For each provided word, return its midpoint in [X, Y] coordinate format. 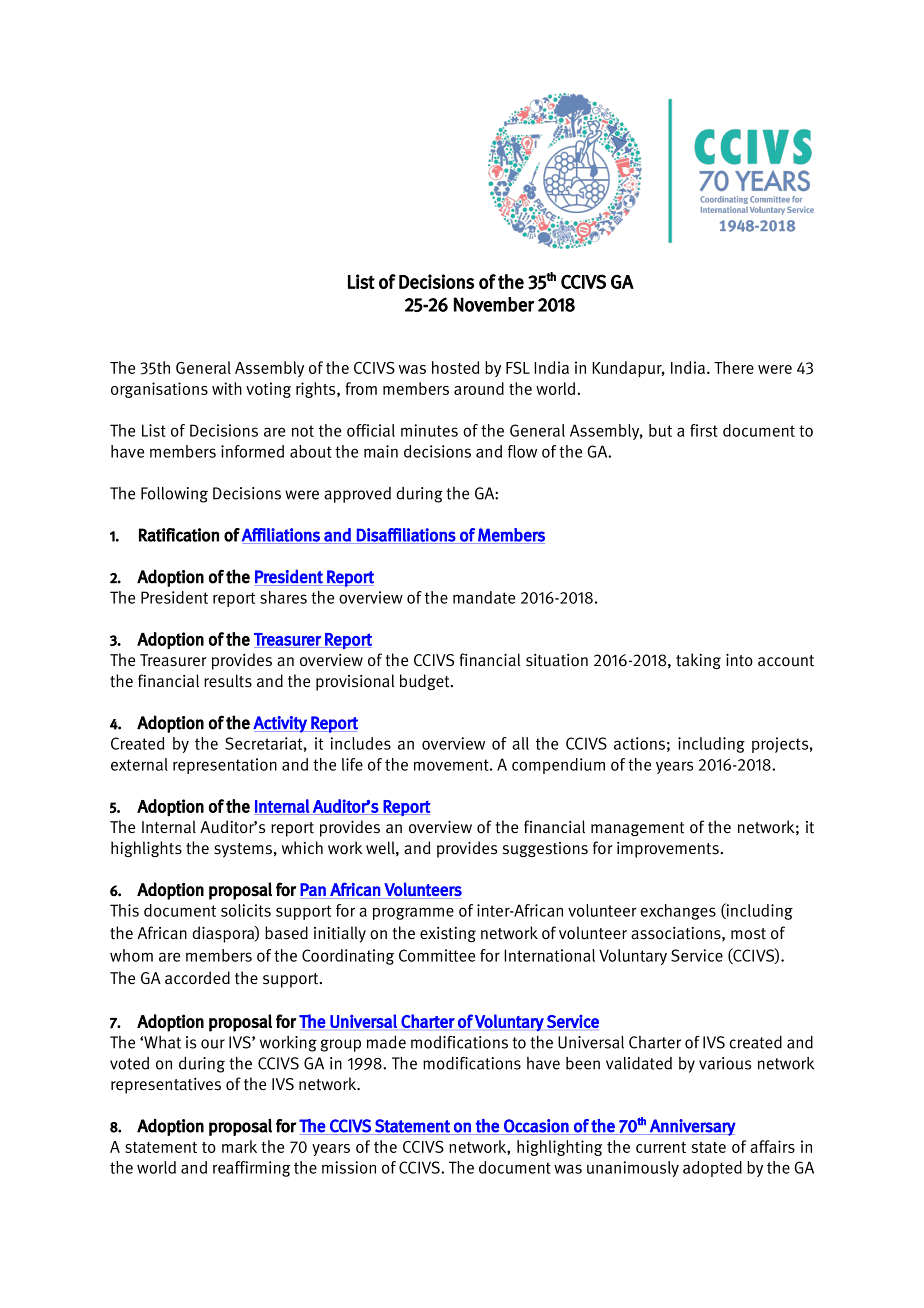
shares [283, 597]
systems [243, 850]
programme [413, 913]
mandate [484, 597]
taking [698, 661]
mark [239, 1146]
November [494, 304]
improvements [668, 850]
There [734, 367]
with [227, 388]
